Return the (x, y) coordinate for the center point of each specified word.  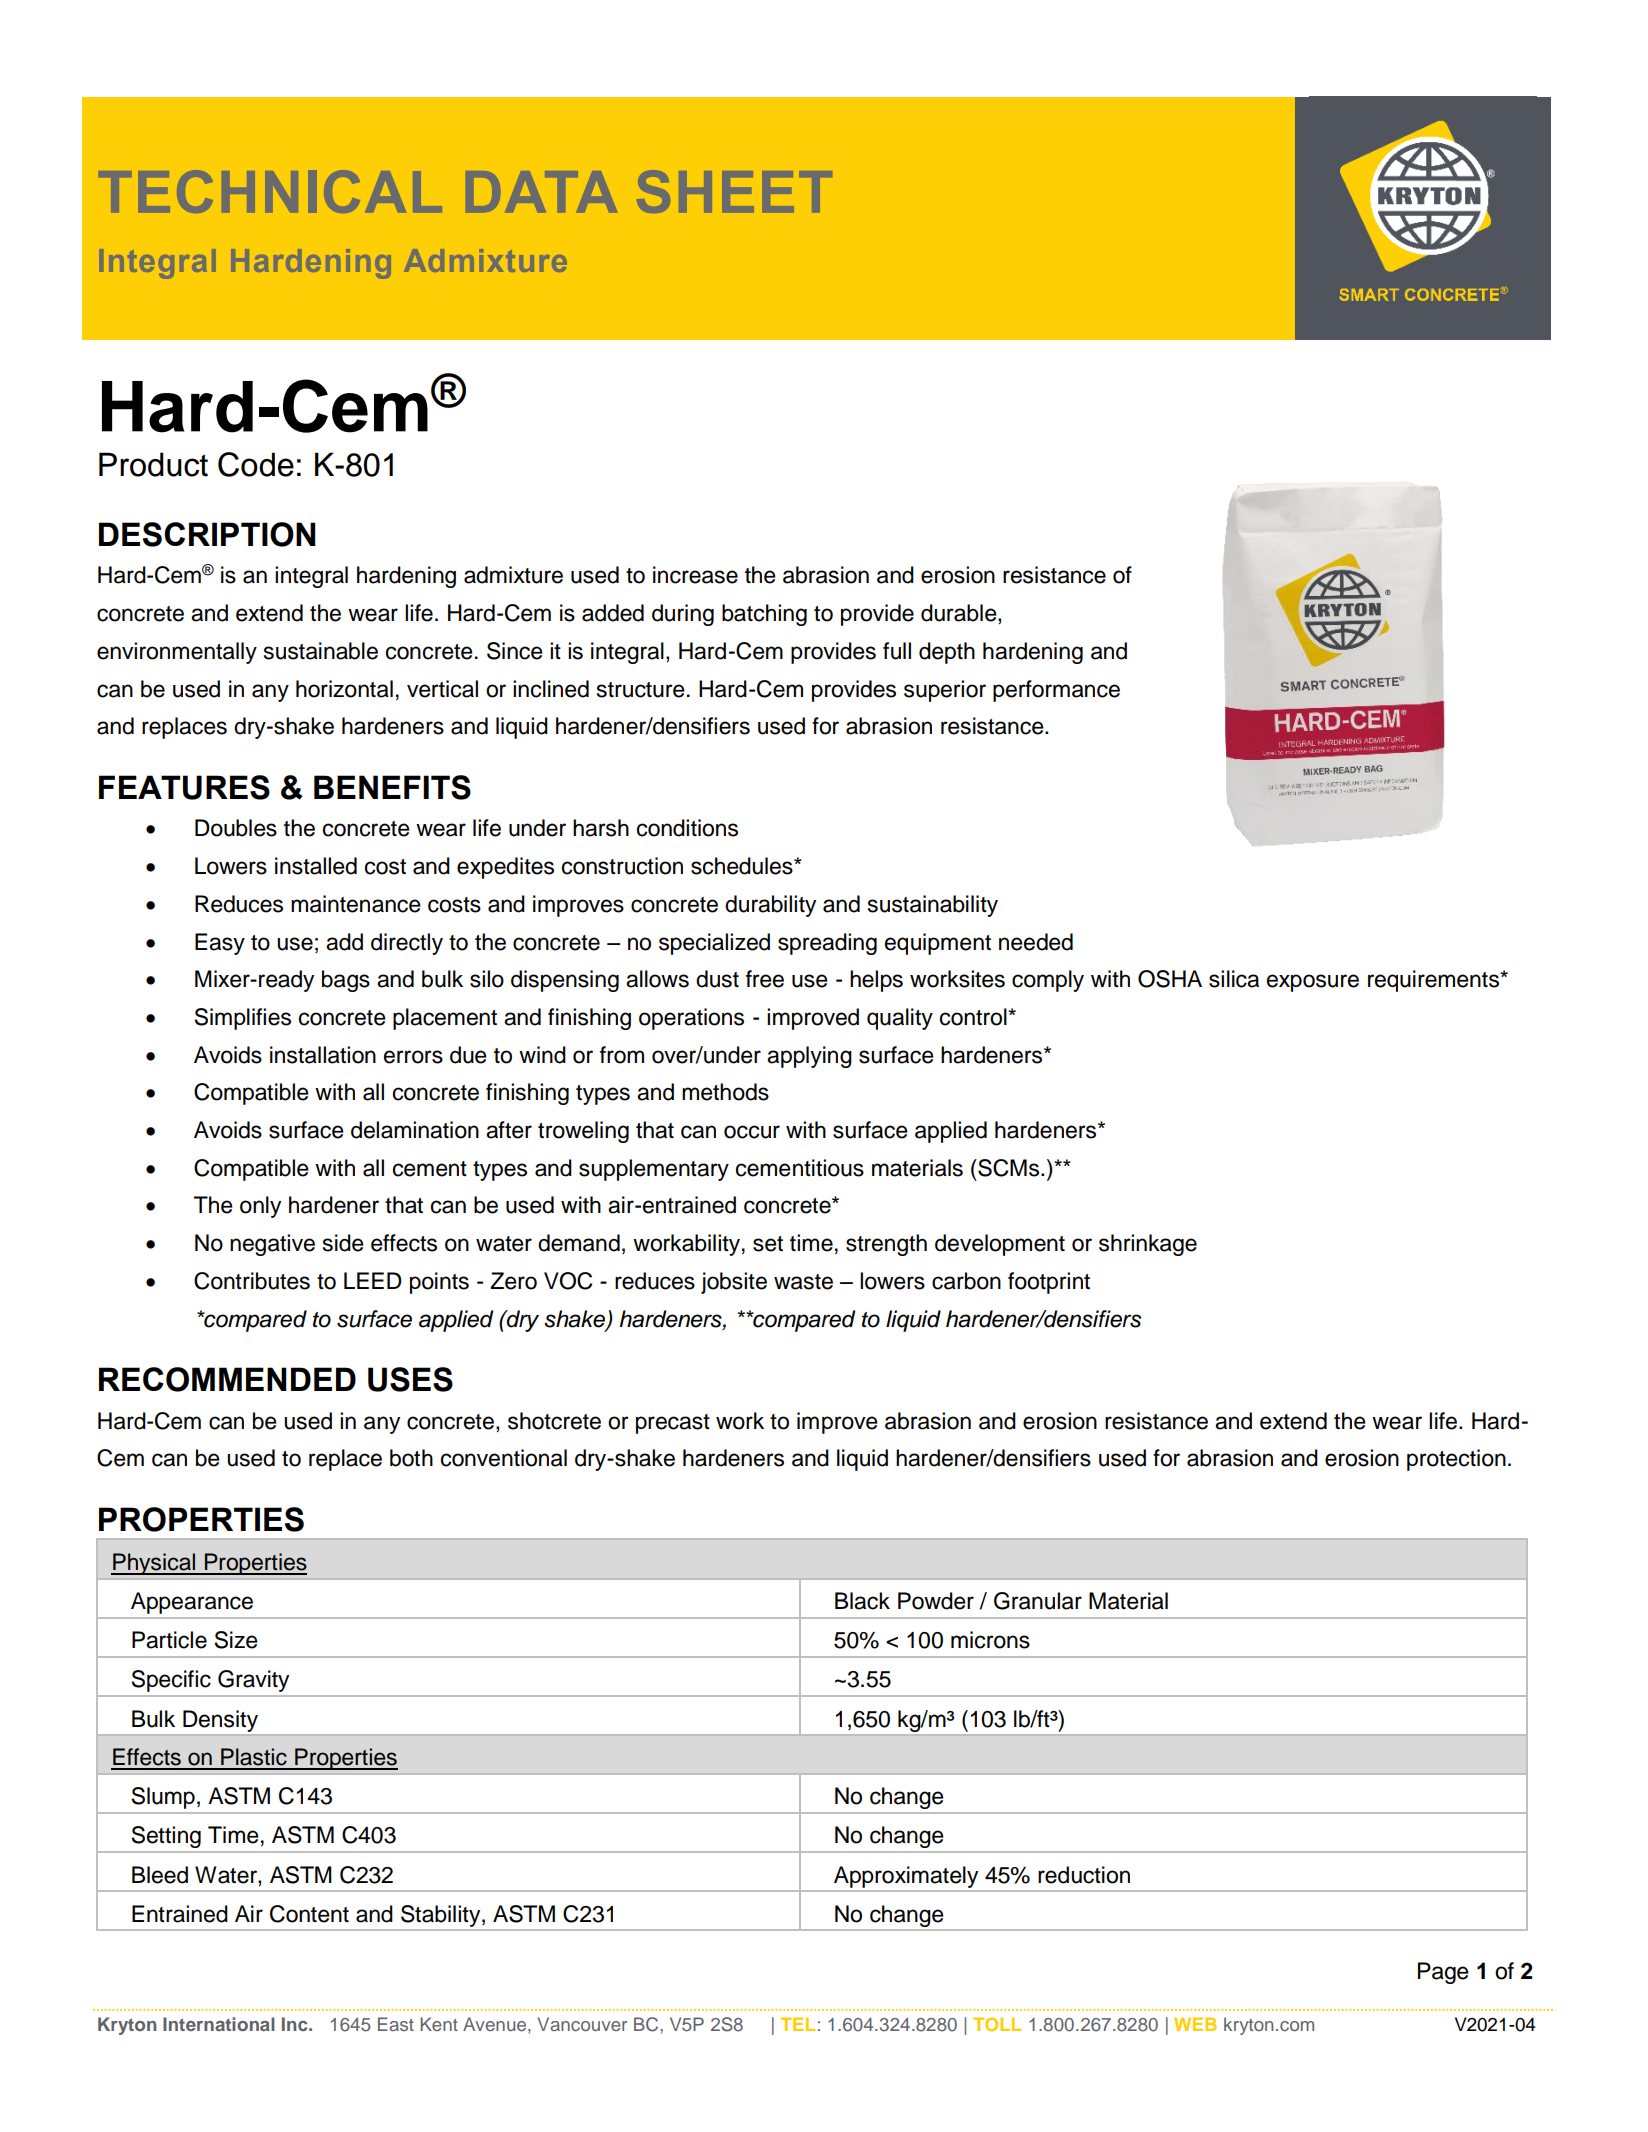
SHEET (734, 191)
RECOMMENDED (227, 1379)
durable (960, 614)
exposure (1313, 983)
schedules (743, 866)
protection (1456, 1460)
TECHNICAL (270, 191)
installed (316, 866)
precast (673, 1424)
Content (309, 1914)
